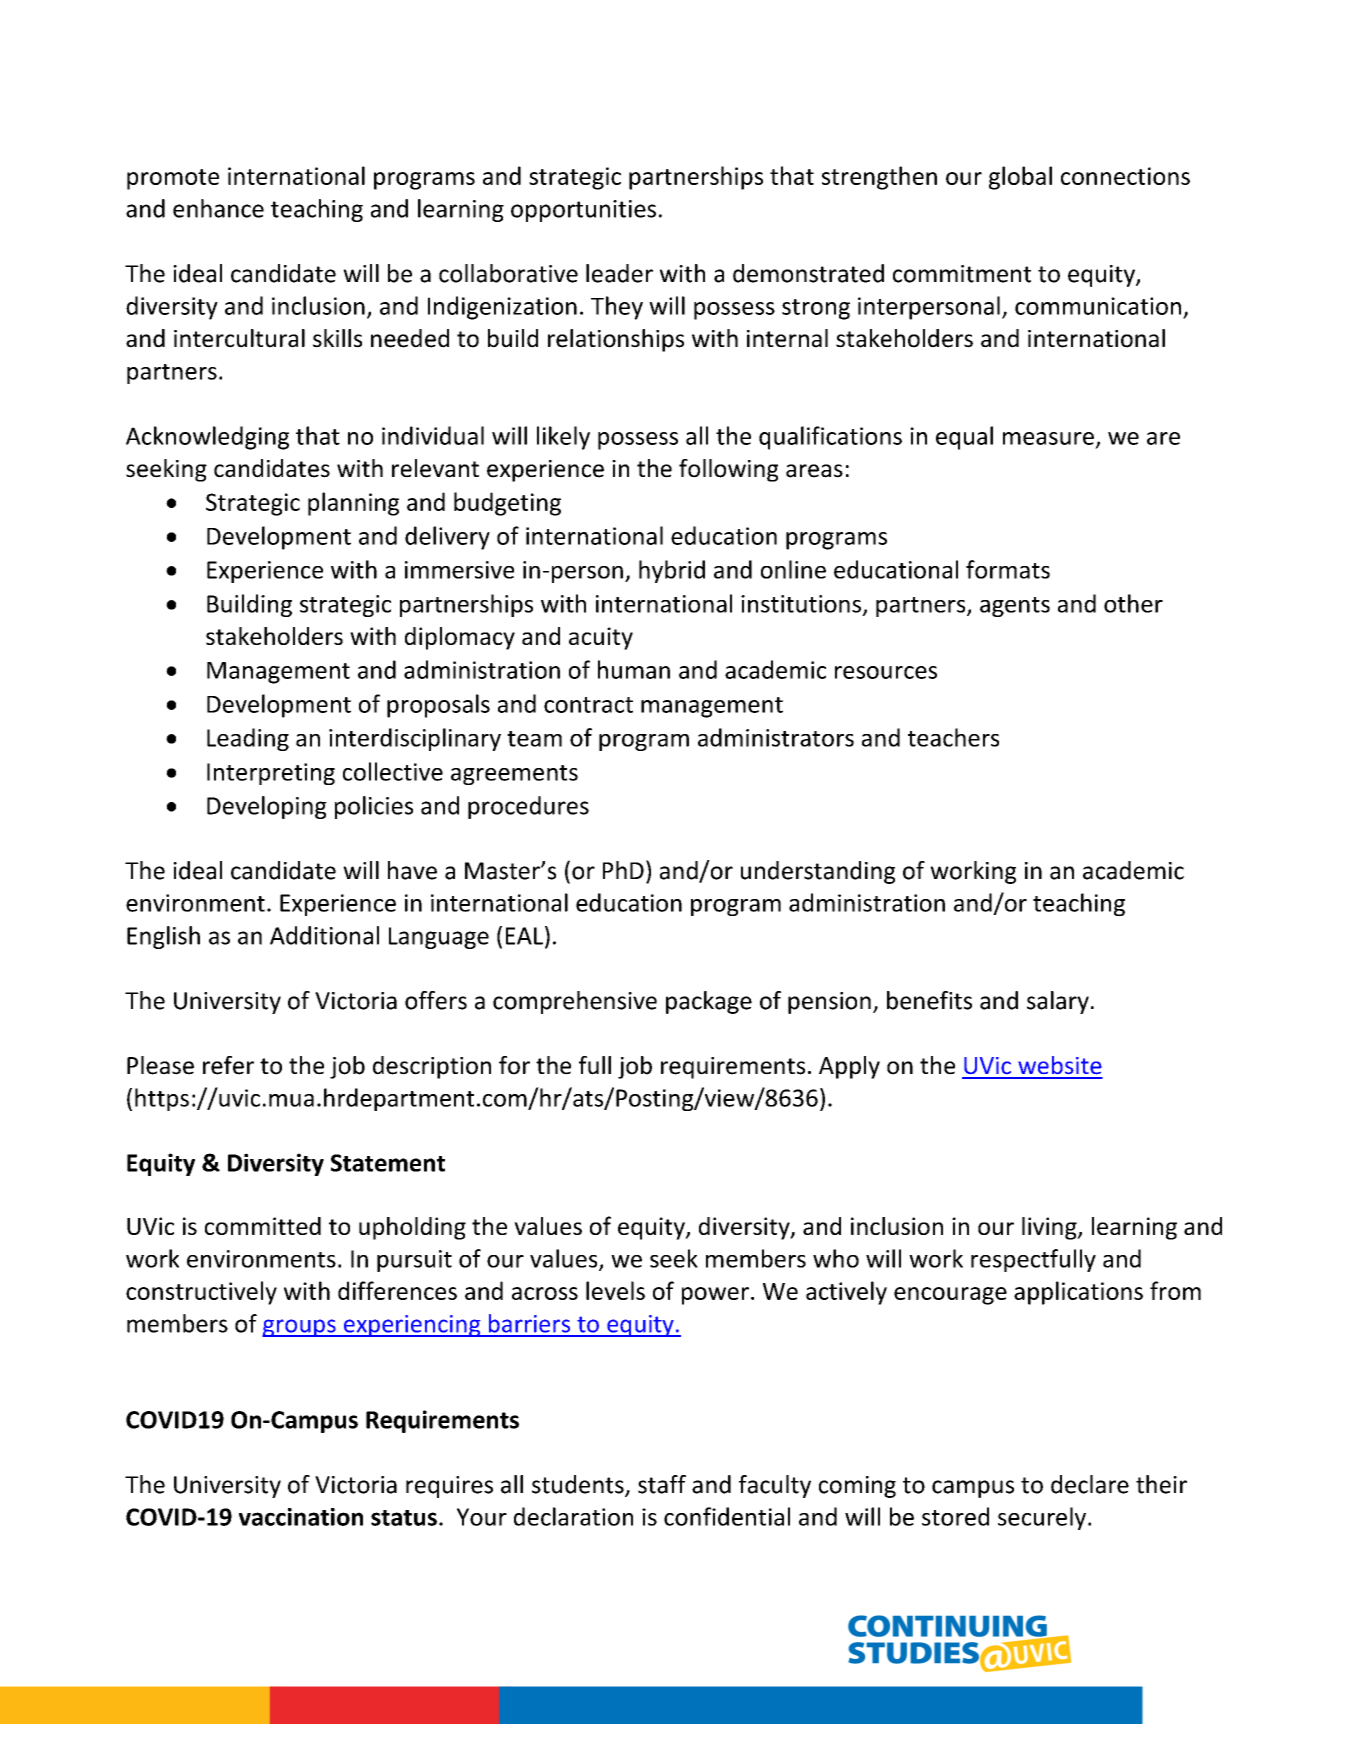  What do you see at coordinates (1058, 1002) in the screenshot?
I see `salary` at bounding box center [1058, 1002].
